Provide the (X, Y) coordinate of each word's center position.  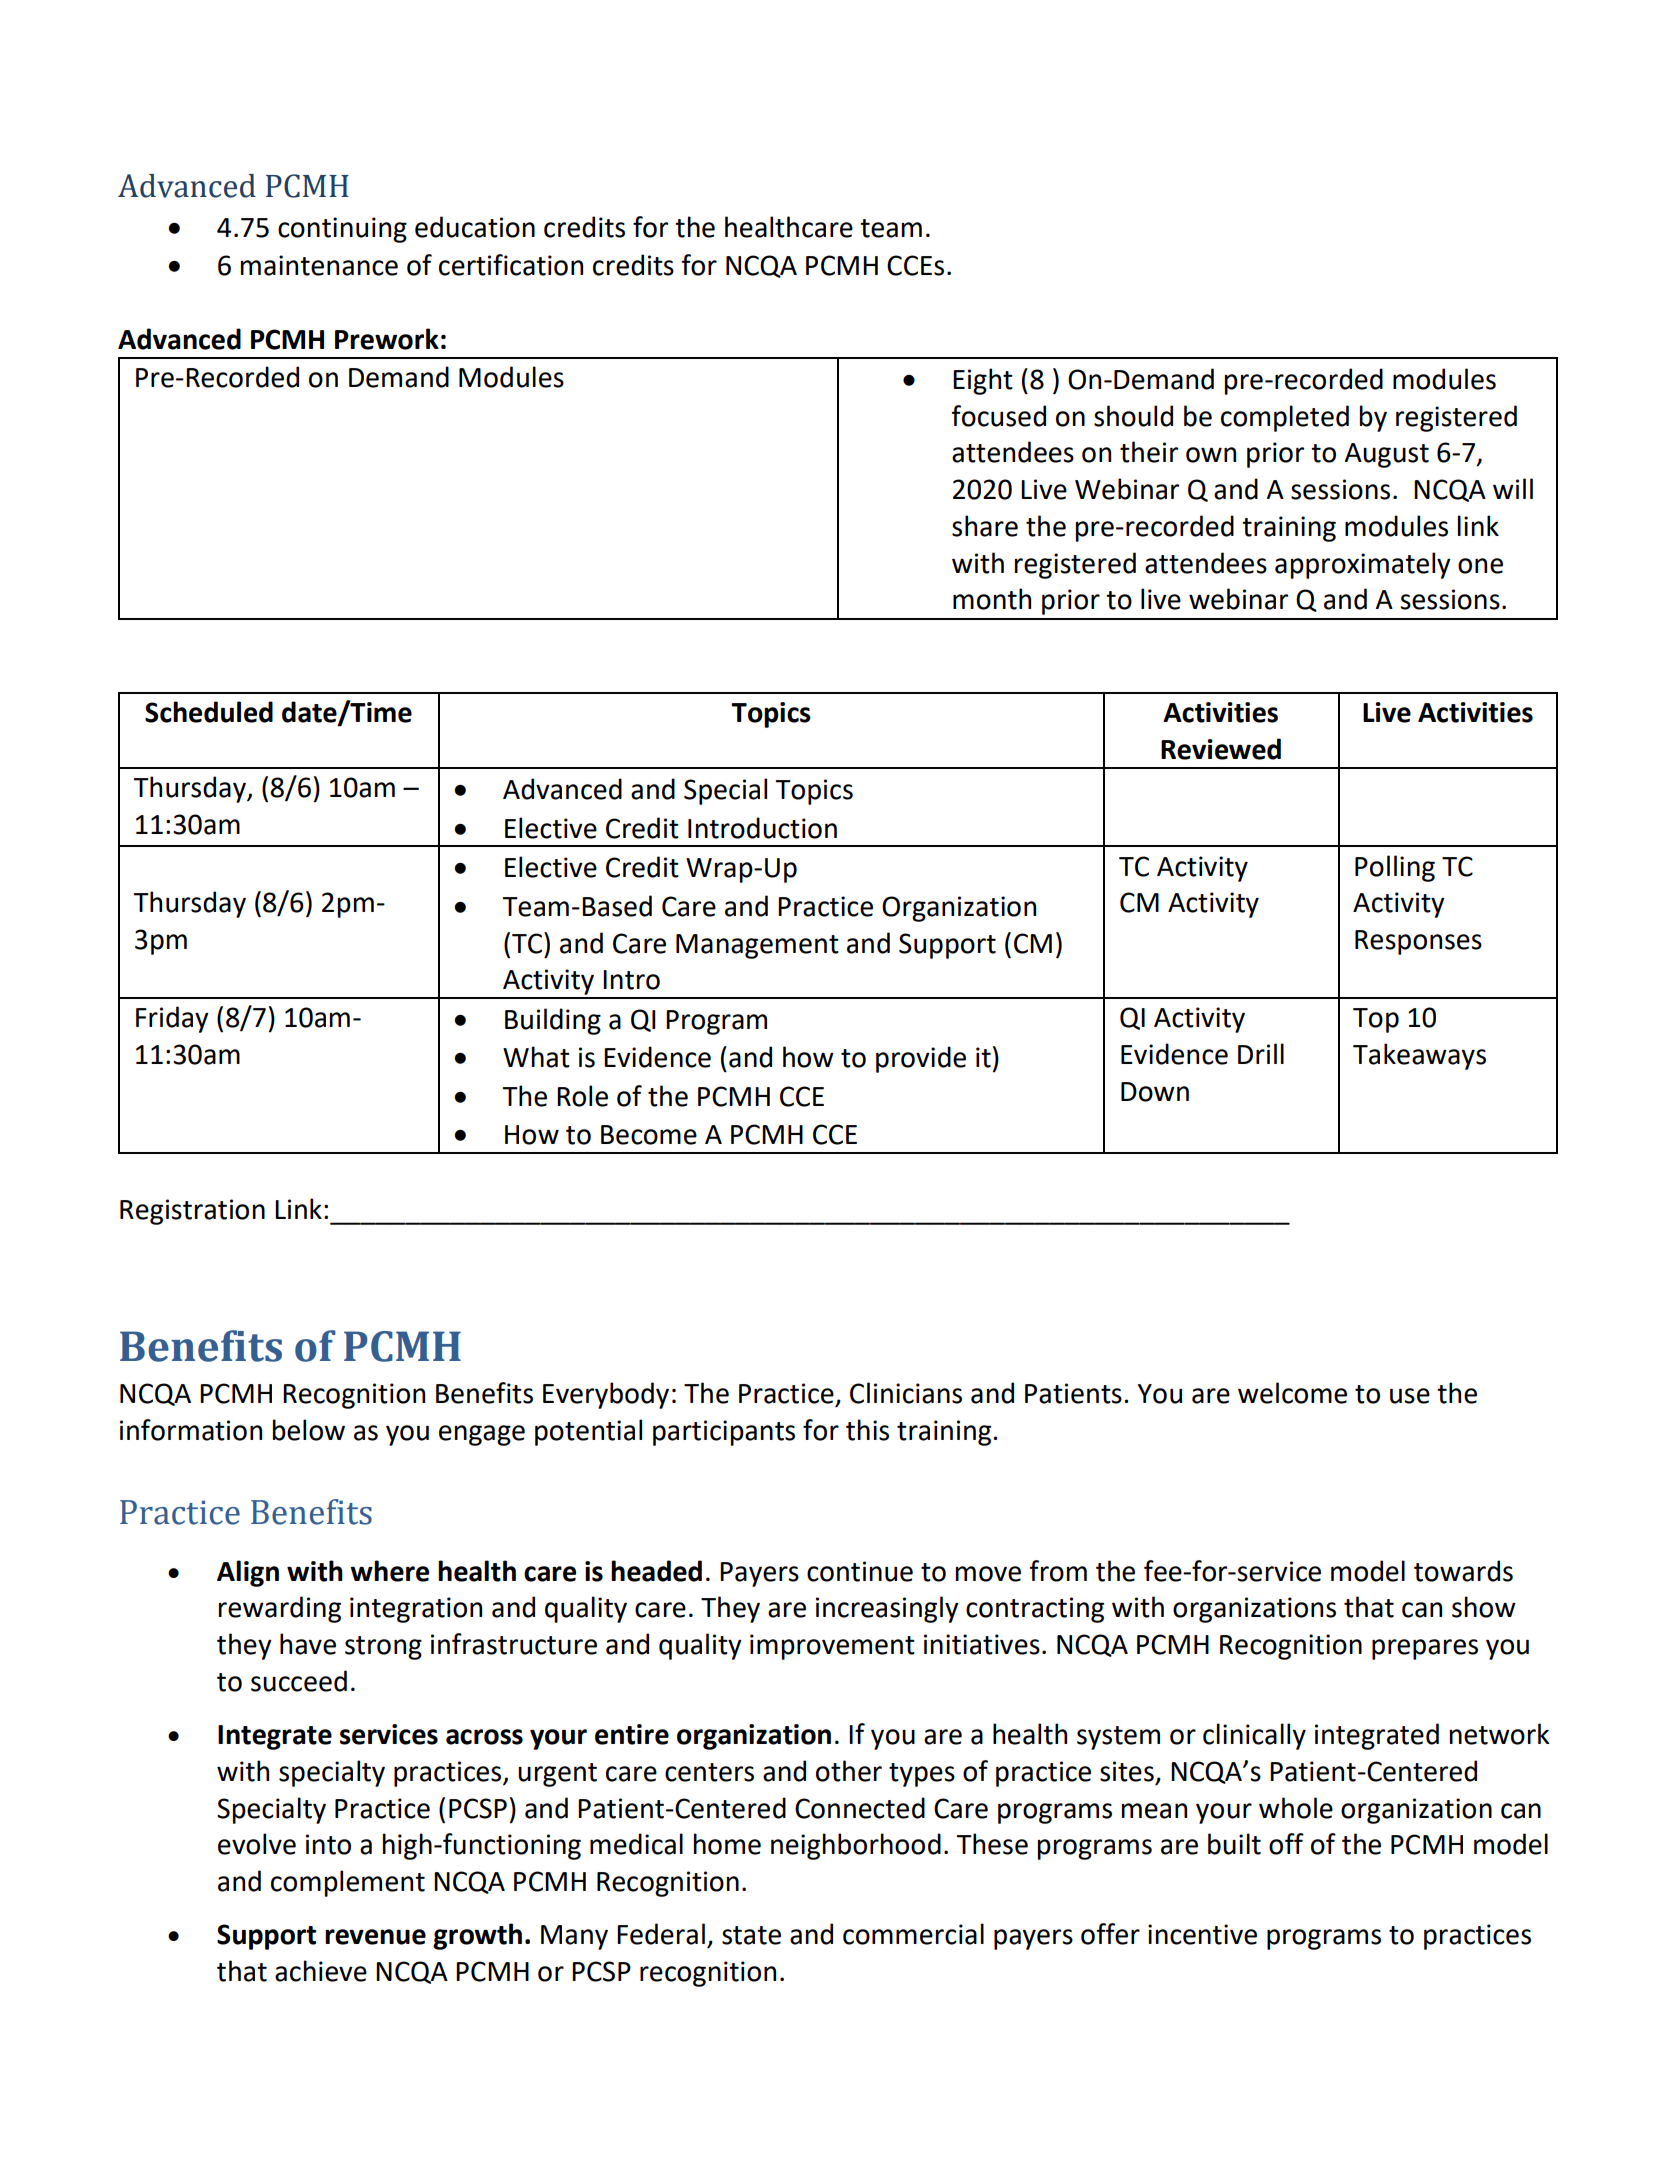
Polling (1395, 868)
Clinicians (906, 1393)
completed (1285, 418)
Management (757, 946)
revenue (375, 1937)
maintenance (319, 265)
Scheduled (209, 712)
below (309, 1430)
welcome (1292, 1393)
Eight (983, 381)
